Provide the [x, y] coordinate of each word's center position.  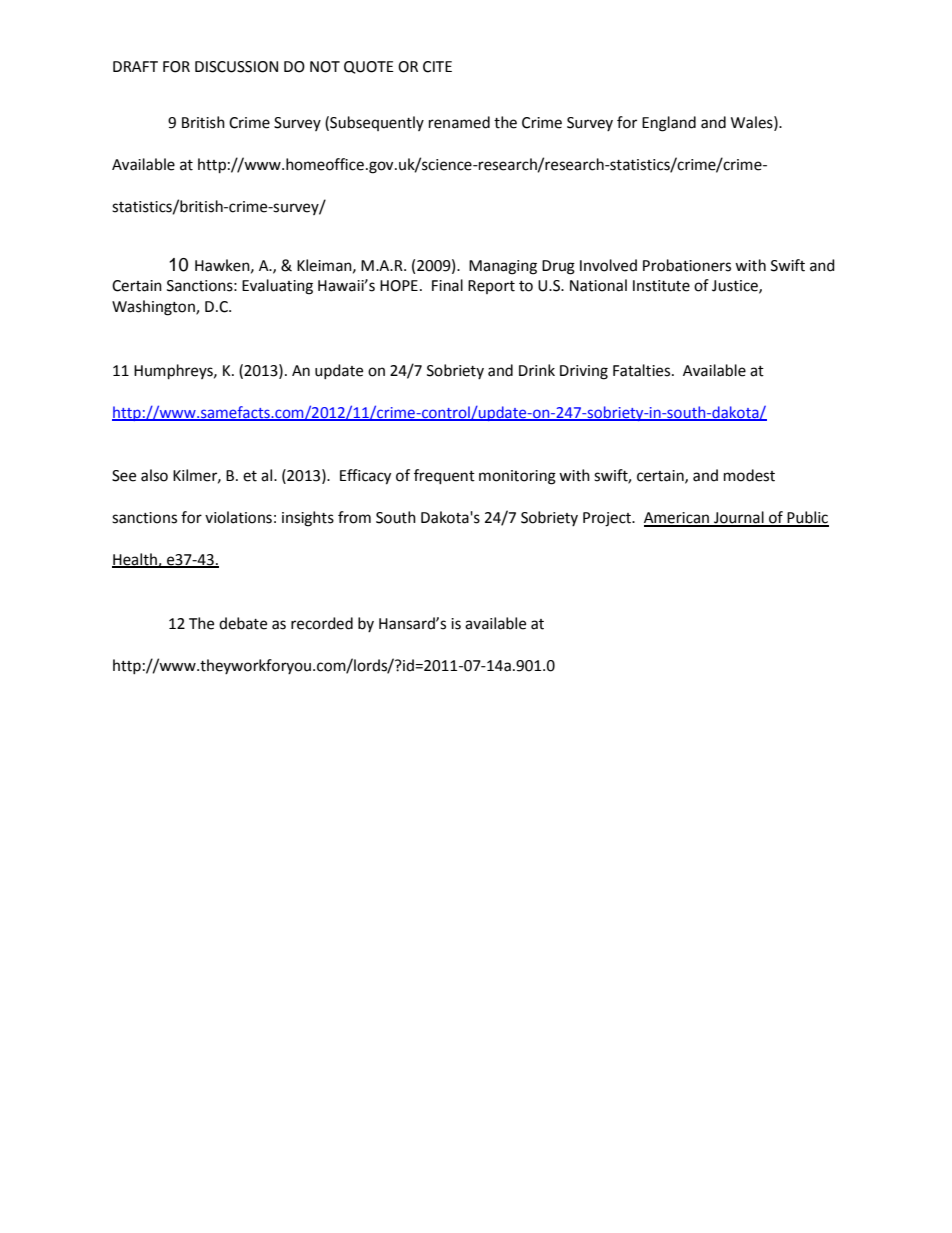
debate [243, 623]
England [669, 124]
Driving [584, 372]
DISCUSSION [236, 67]
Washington [154, 308]
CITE [437, 67]
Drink [537, 370]
